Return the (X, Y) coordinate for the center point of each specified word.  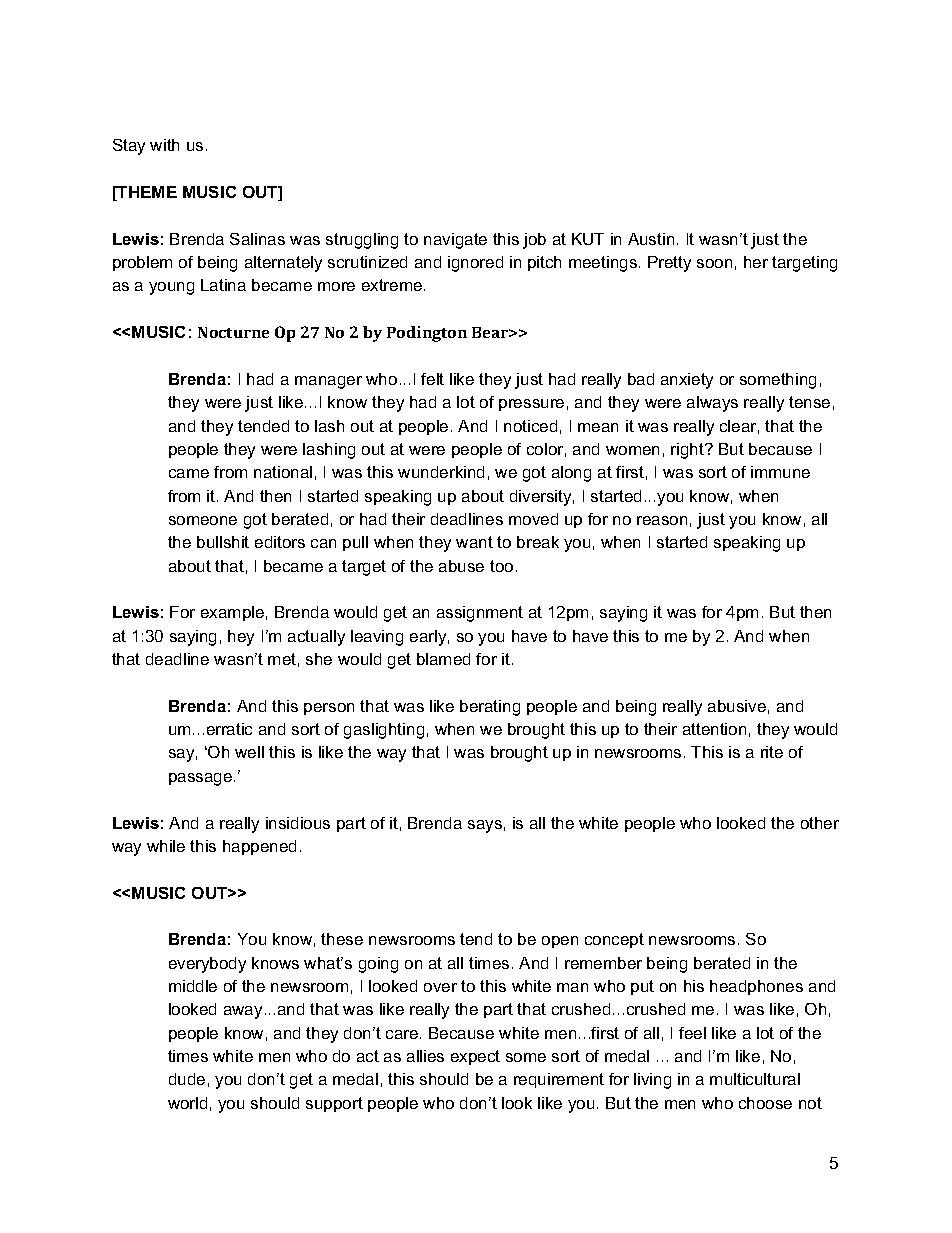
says (485, 826)
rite (772, 752)
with (164, 145)
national (283, 472)
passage (200, 779)
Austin (651, 239)
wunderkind (441, 472)
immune (780, 472)
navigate (455, 241)
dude (187, 1079)
